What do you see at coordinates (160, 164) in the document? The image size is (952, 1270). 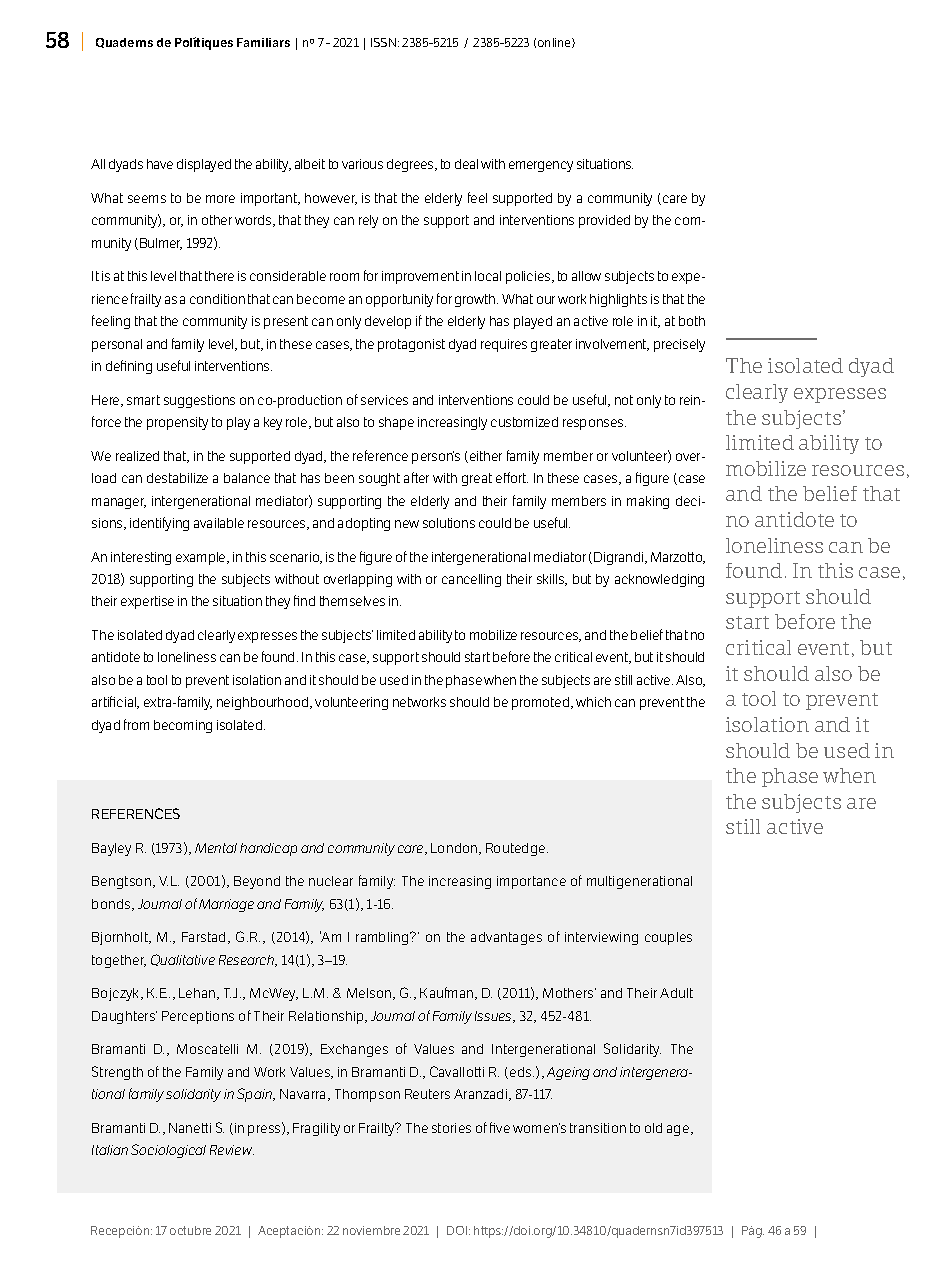 I see `have` at bounding box center [160, 164].
